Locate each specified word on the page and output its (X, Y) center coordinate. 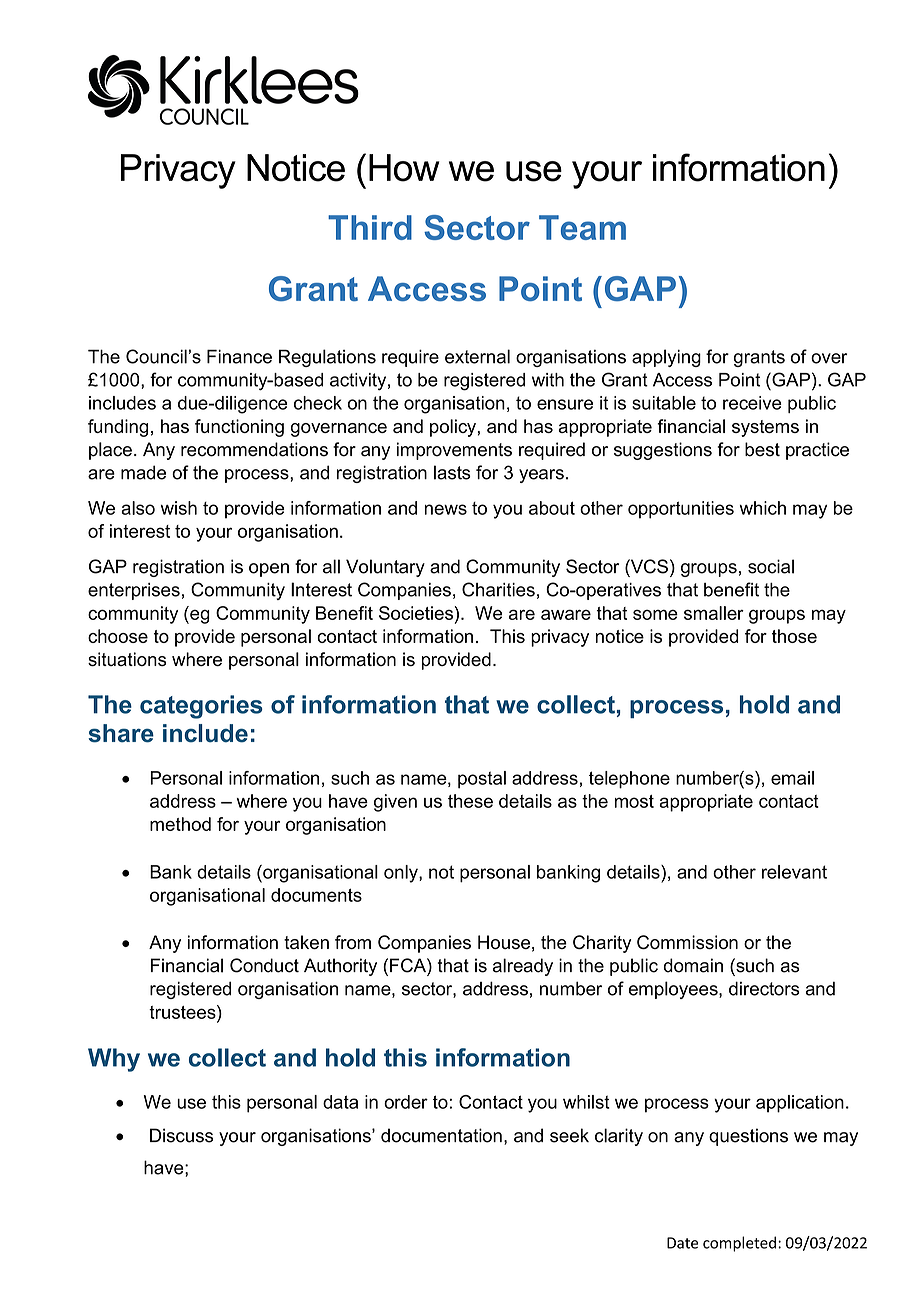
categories (201, 707)
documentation (441, 1135)
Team (582, 227)
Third (370, 227)
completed (739, 1244)
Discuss (181, 1135)
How (404, 168)
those (794, 636)
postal (482, 780)
